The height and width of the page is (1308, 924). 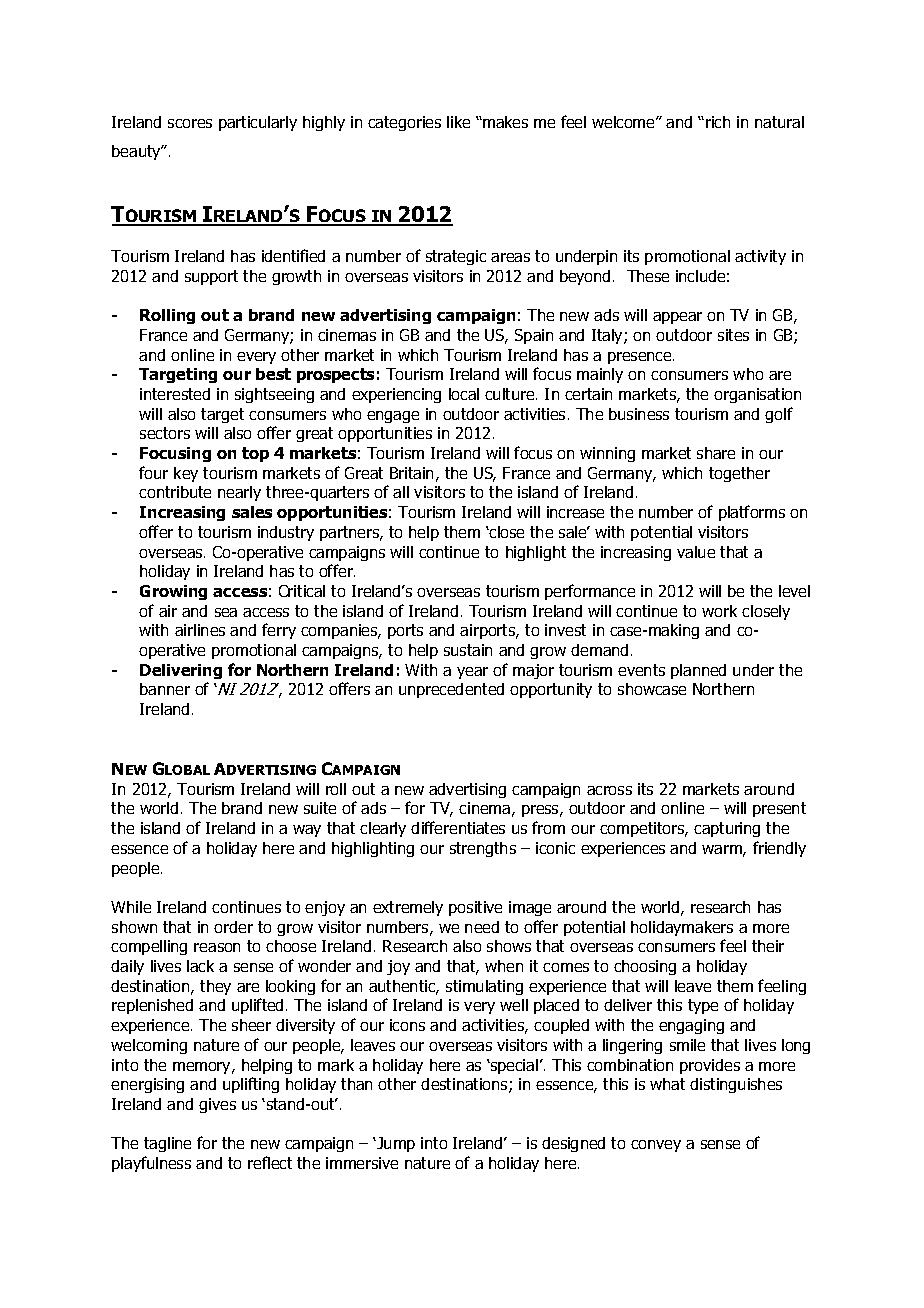 What do you see at coordinates (175, 394) in the page?
I see `interested` at bounding box center [175, 394].
